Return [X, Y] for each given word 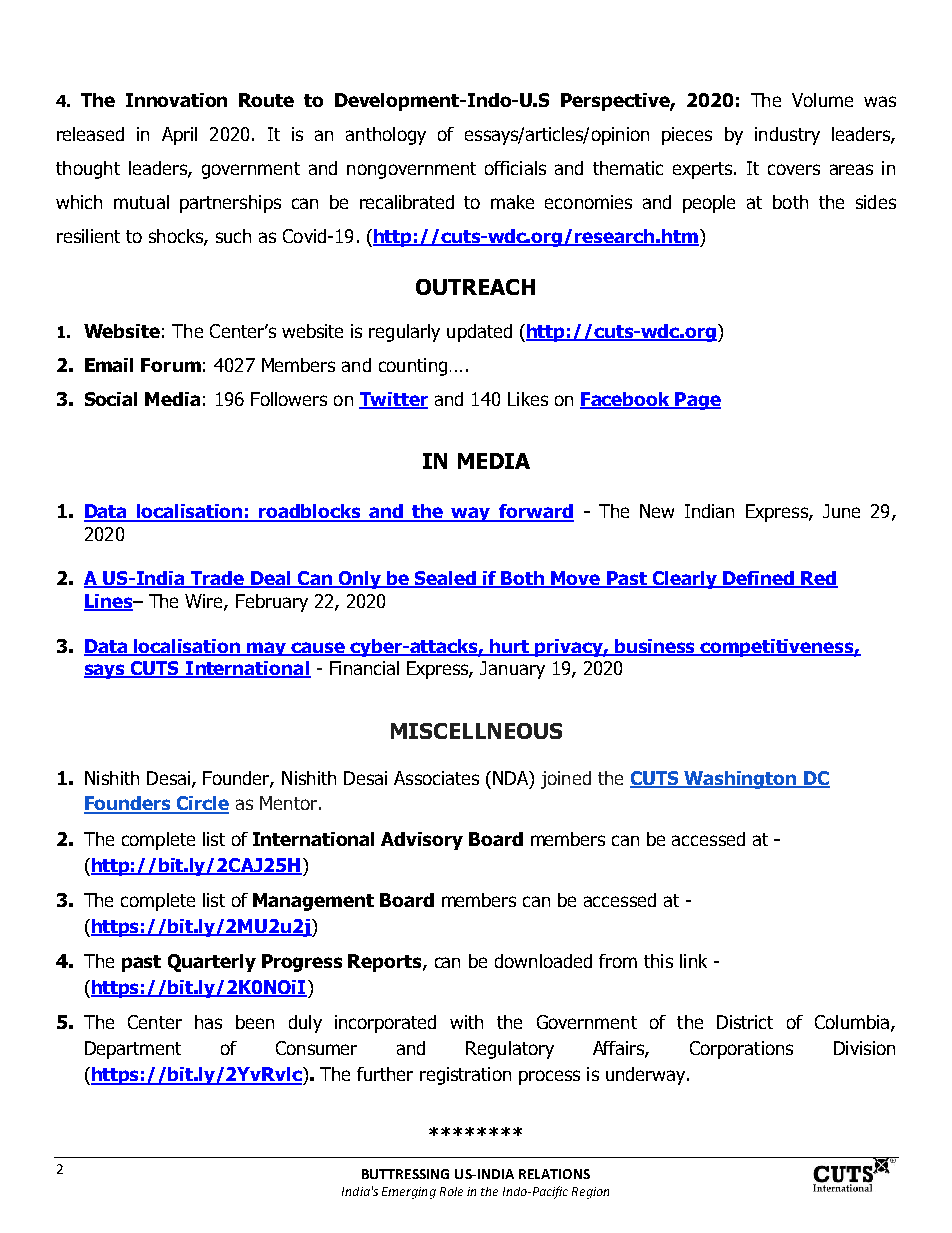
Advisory [422, 841]
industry [787, 136]
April [179, 136]
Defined [758, 579]
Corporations [741, 1050]
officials [515, 168]
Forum [171, 365]
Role [451, 1191]
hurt [510, 647]
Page [697, 401]
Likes [528, 399]
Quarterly [212, 963]
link [693, 961]
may [266, 649]
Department [133, 1050]
